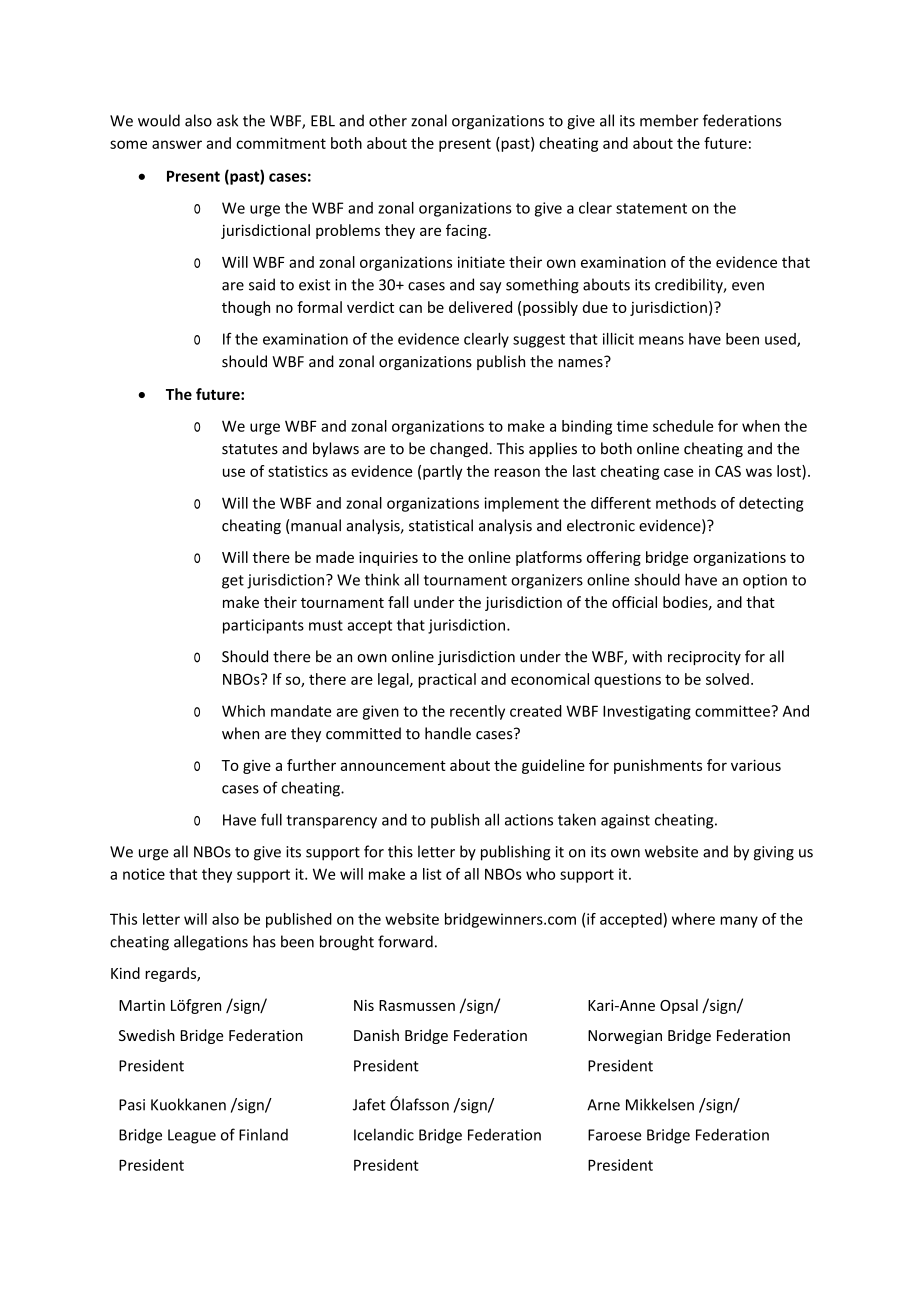  I want to click on answer, so click(177, 144).
